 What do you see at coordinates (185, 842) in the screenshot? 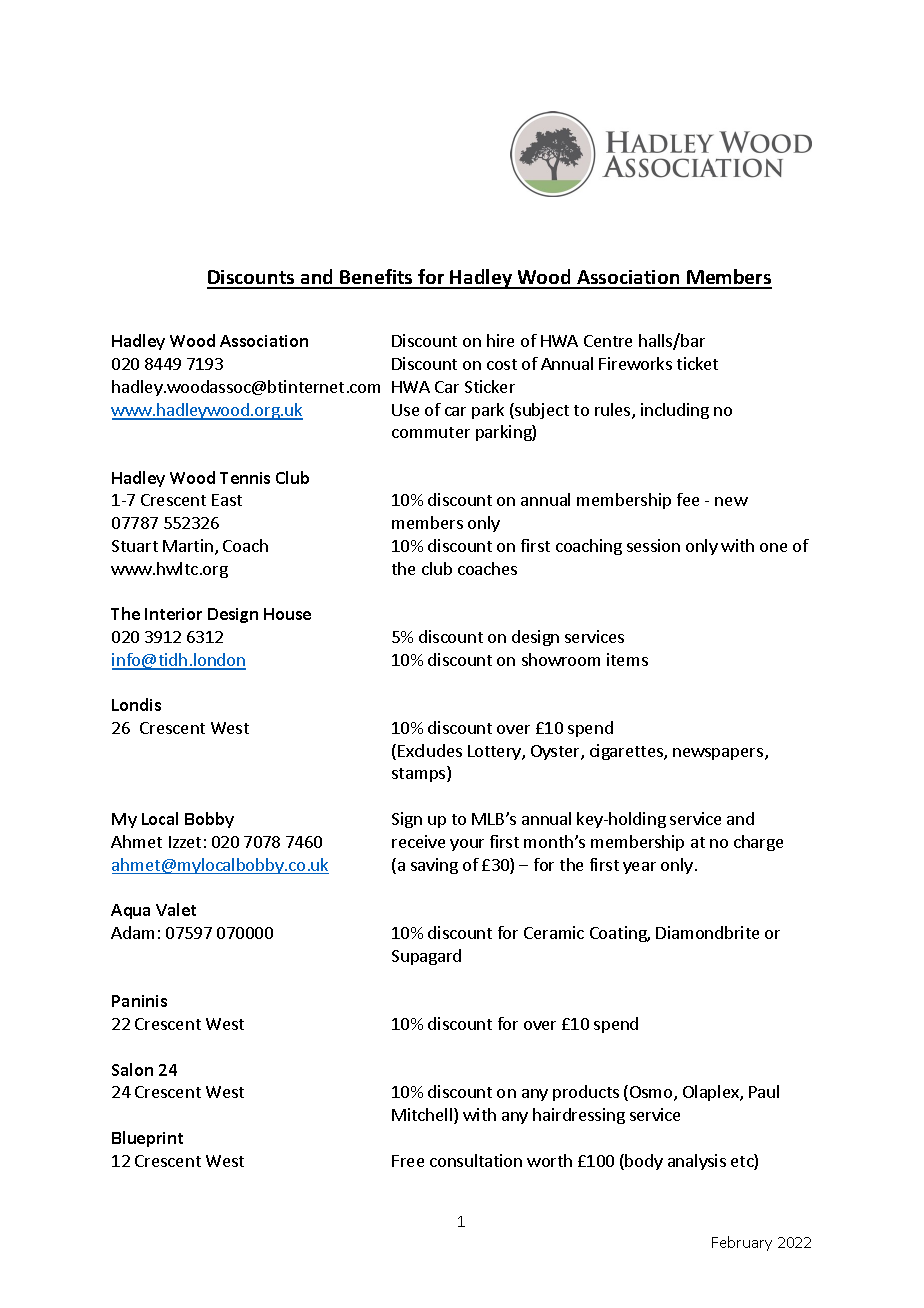
I see `Izzet` at bounding box center [185, 842].
